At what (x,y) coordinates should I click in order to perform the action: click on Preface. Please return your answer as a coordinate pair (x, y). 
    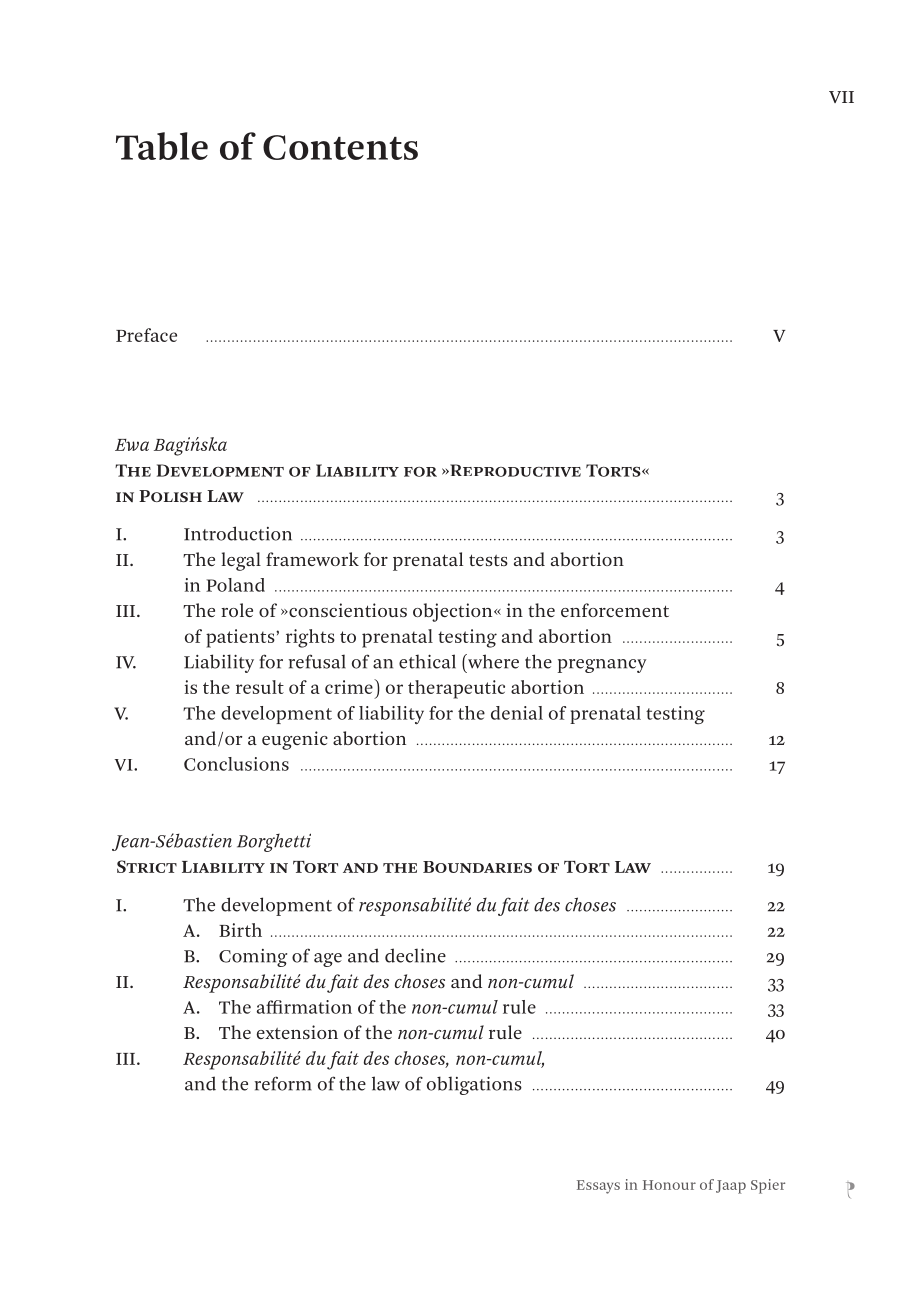
    Looking at the image, I should click on (146, 335).
